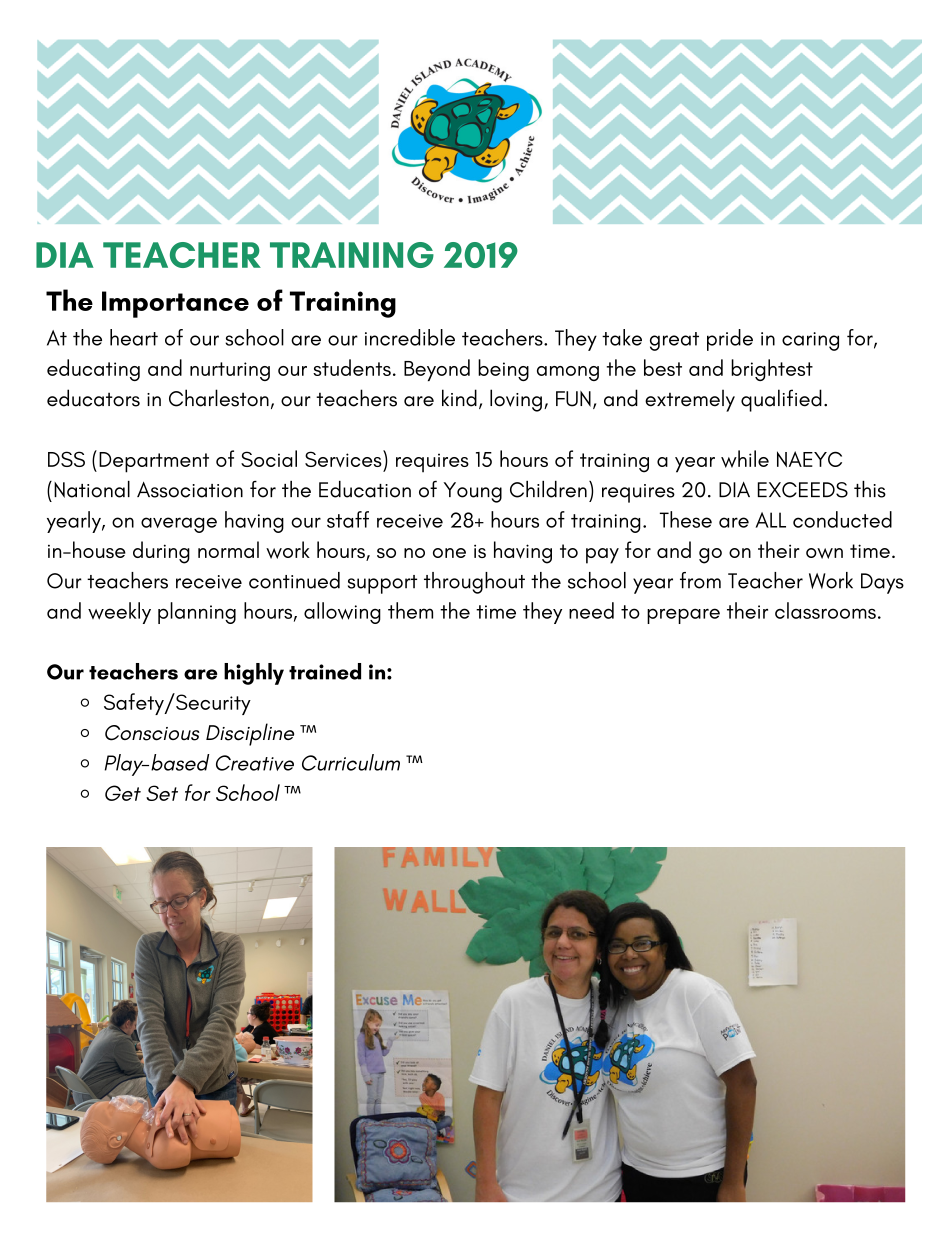  Describe the element at coordinates (255, 763) in the document. I see `Creative` at that location.
